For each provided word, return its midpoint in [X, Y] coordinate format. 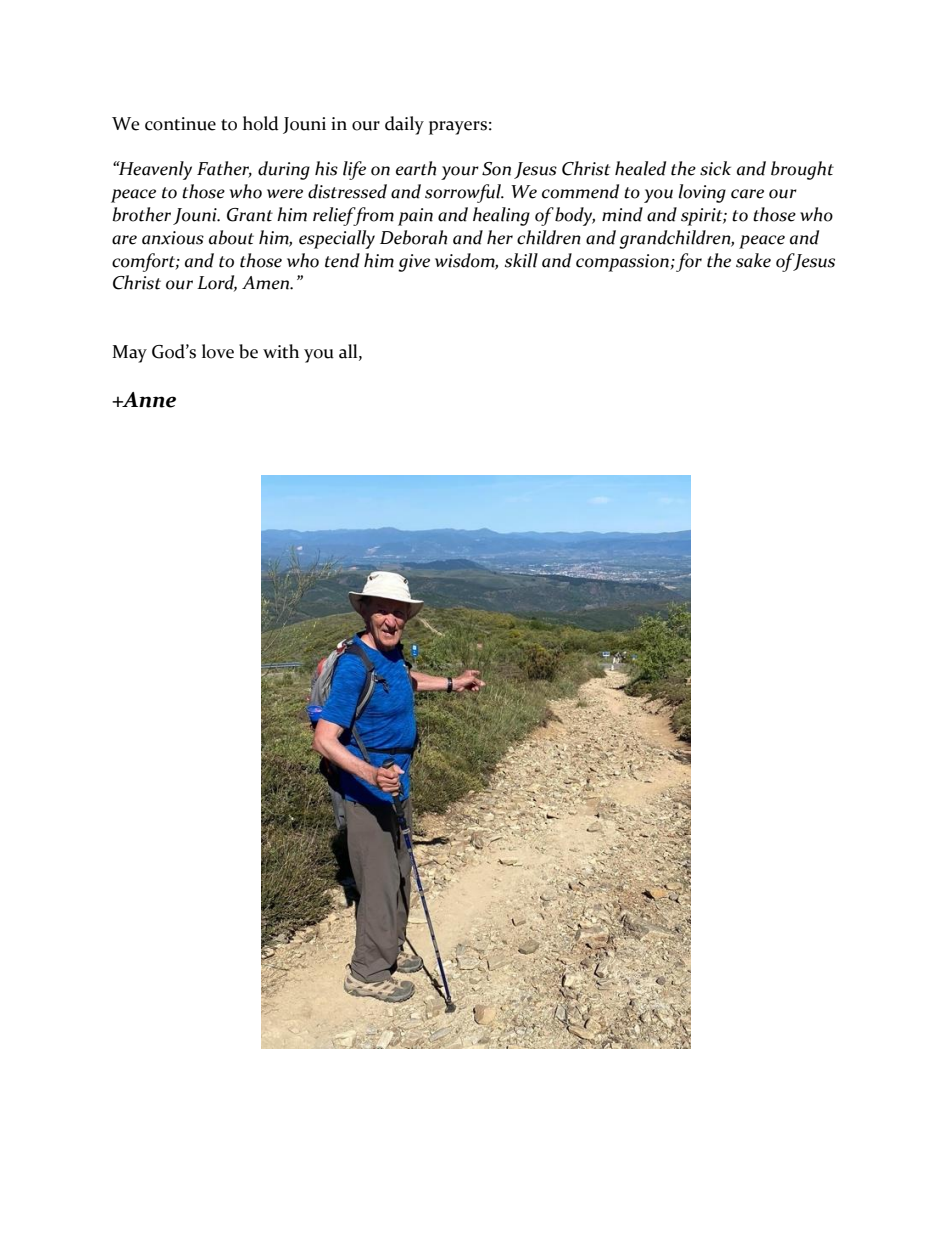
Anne [148, 400]
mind [622, 214]
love [218, 351]
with [281, 351]
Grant [250, 215]
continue [180, 124]
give [414, 263]
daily [404, 125]
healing [501, 216]
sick [715, 168]
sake [753, 260]
